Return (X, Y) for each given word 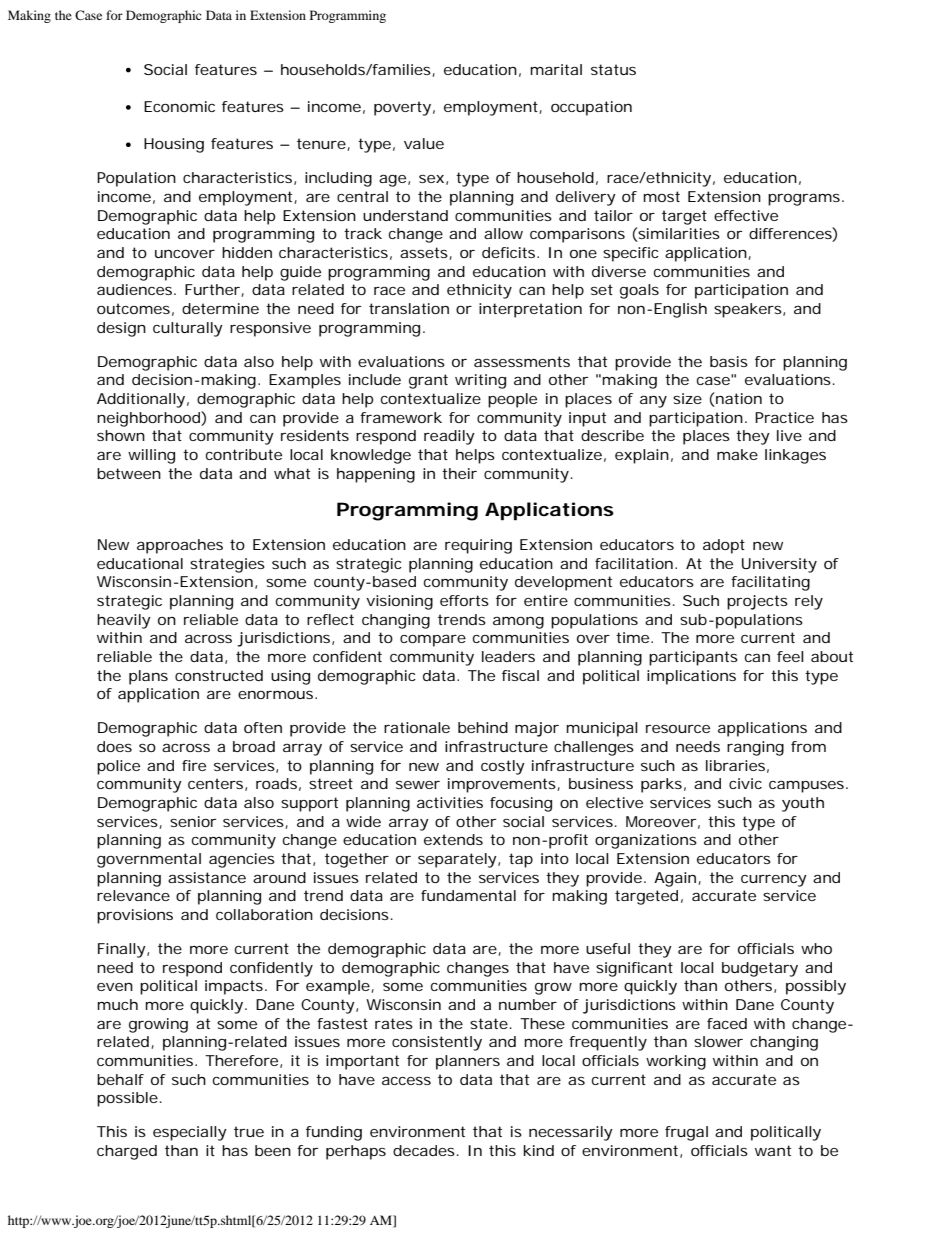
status (613, 69)
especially (190, 1133)
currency (774, 881)
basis (729, 361)
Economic (179, 106)
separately (457, 860)
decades (424, 1150)
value (424, 143)
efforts (464, 600)
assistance (207, 877)
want (773, 1150)
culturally (188, 329)
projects (757, 602)
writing (480, 381)
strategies (227, 565)
